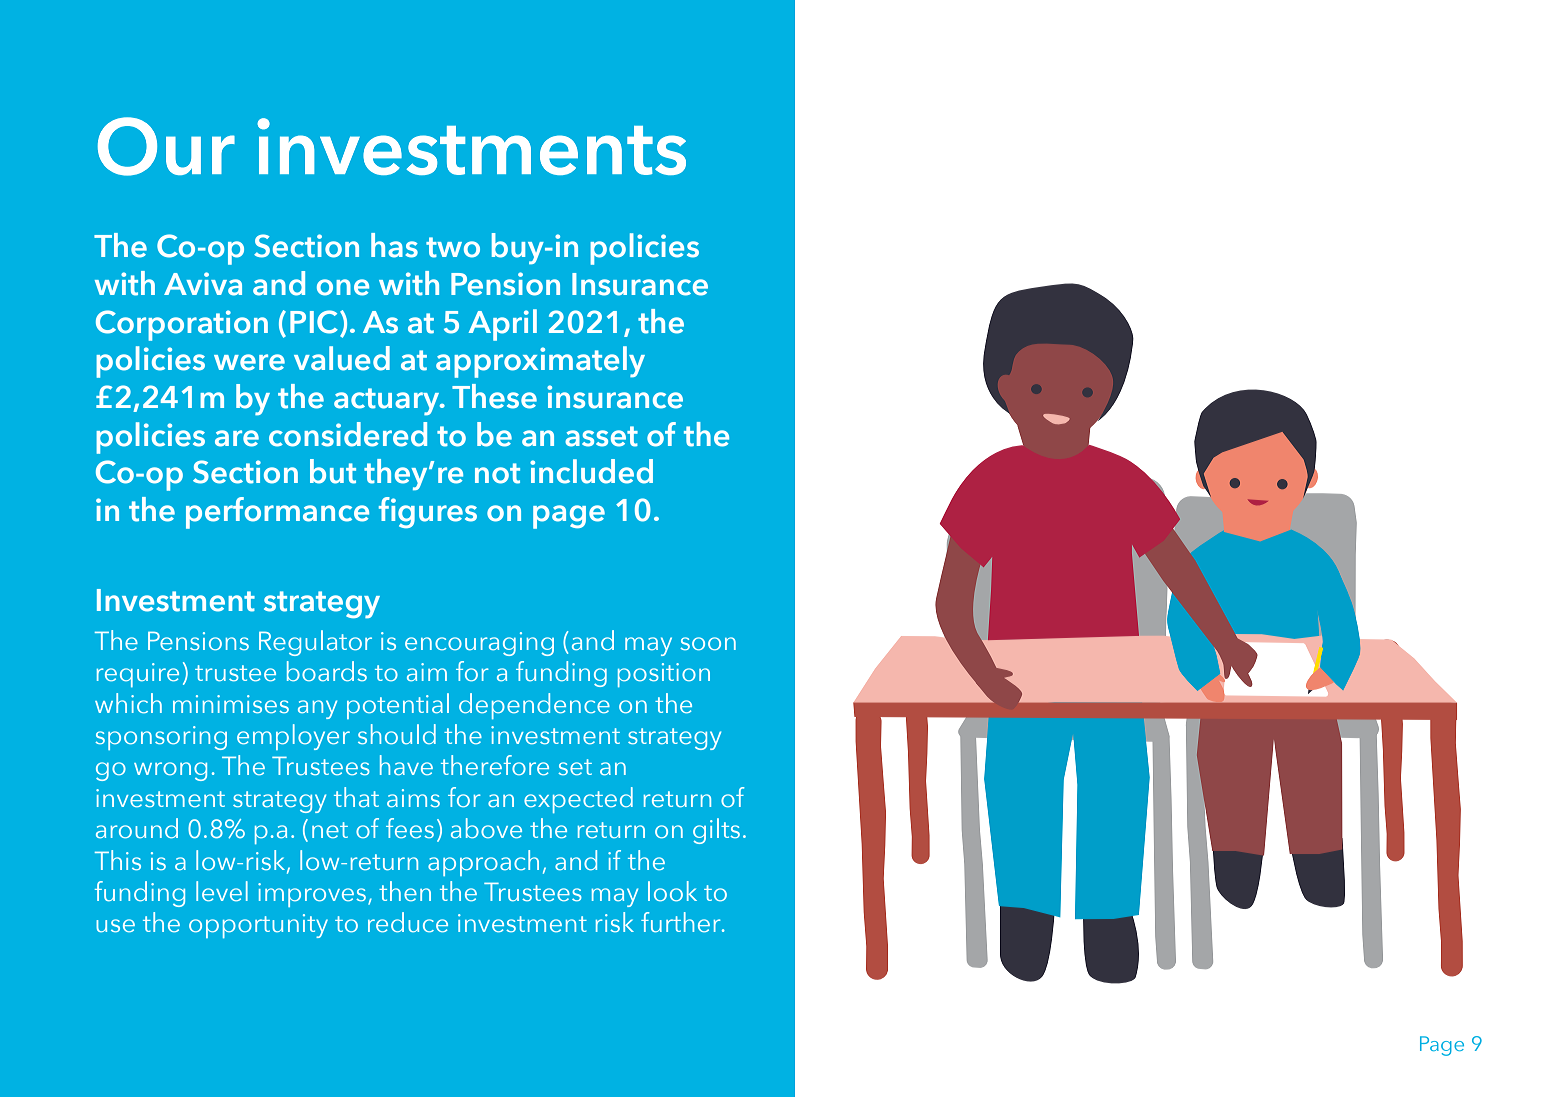  I want to click on performance, so click(277, 513).
